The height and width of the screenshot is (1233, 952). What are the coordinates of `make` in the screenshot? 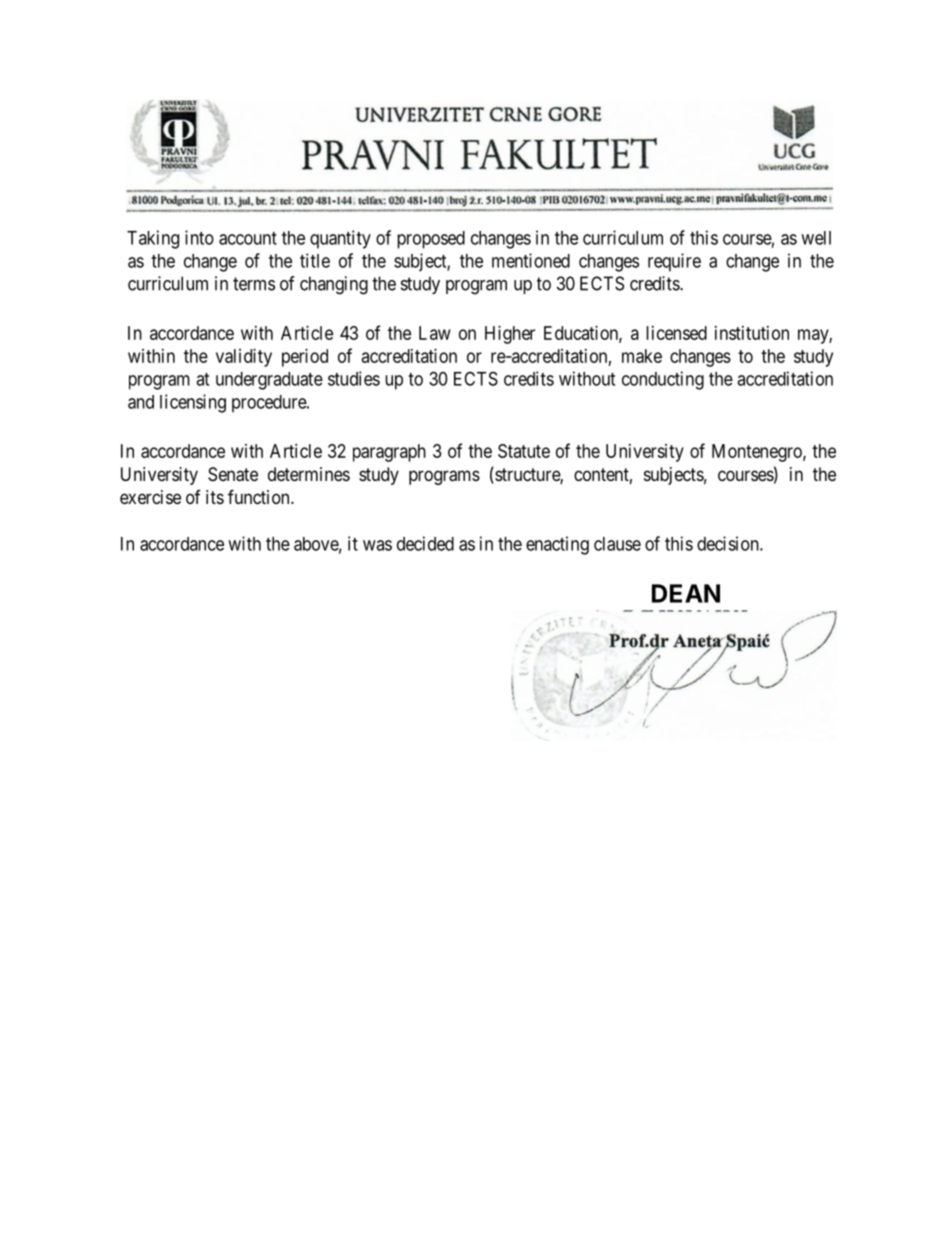 It's located at (642, 356).
